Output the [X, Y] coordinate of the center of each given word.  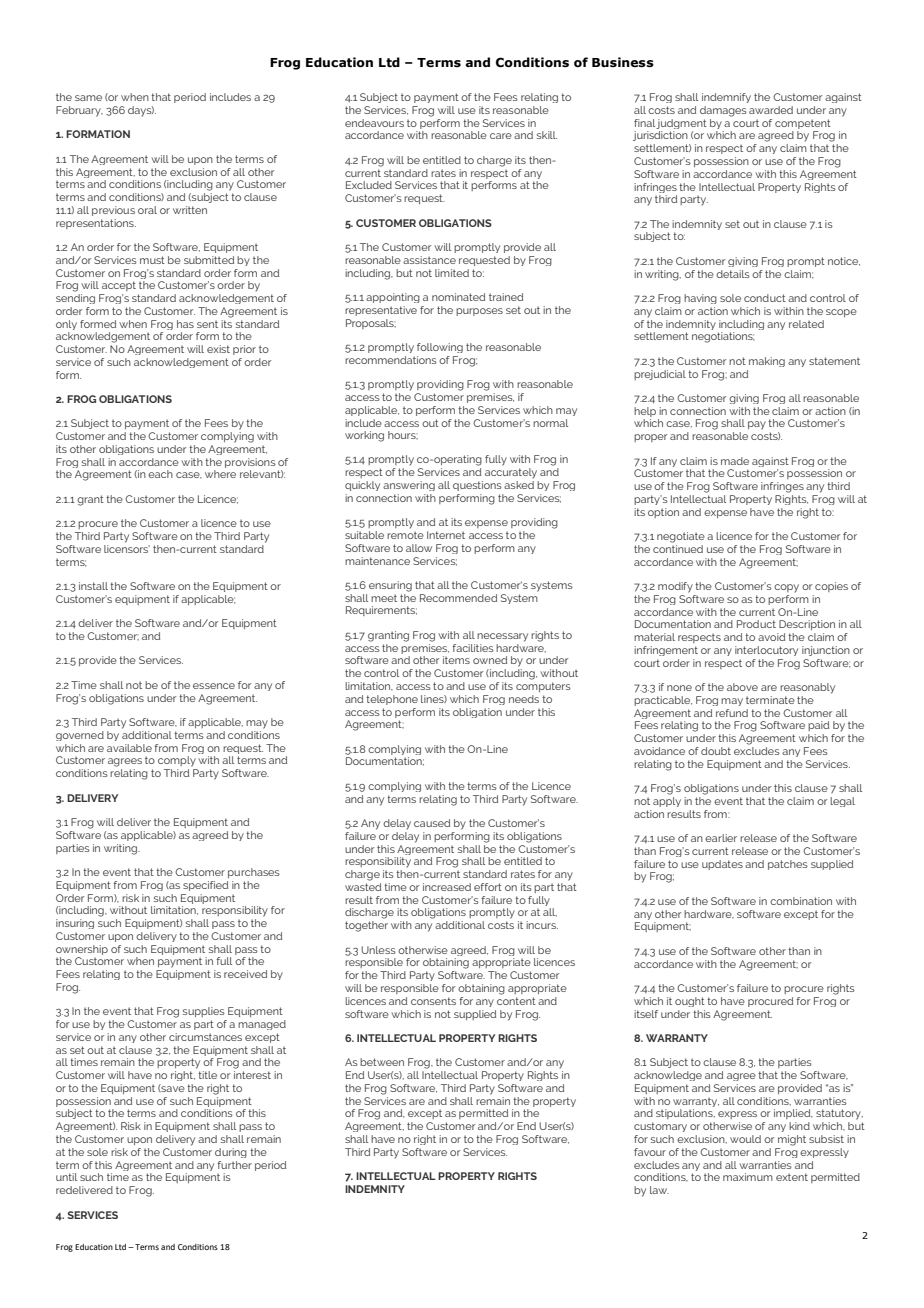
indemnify [726, 98]
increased [447, 887]
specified [205, 886]
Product [756, 624]
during [231, 1153]
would [745, 1139]
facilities [473, 648]
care [501, 136]
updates [722, 865]
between [382, 1062]
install [93, 586]
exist [218, 349]
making [767, 362]
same [88, 98]
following [440, 348]
